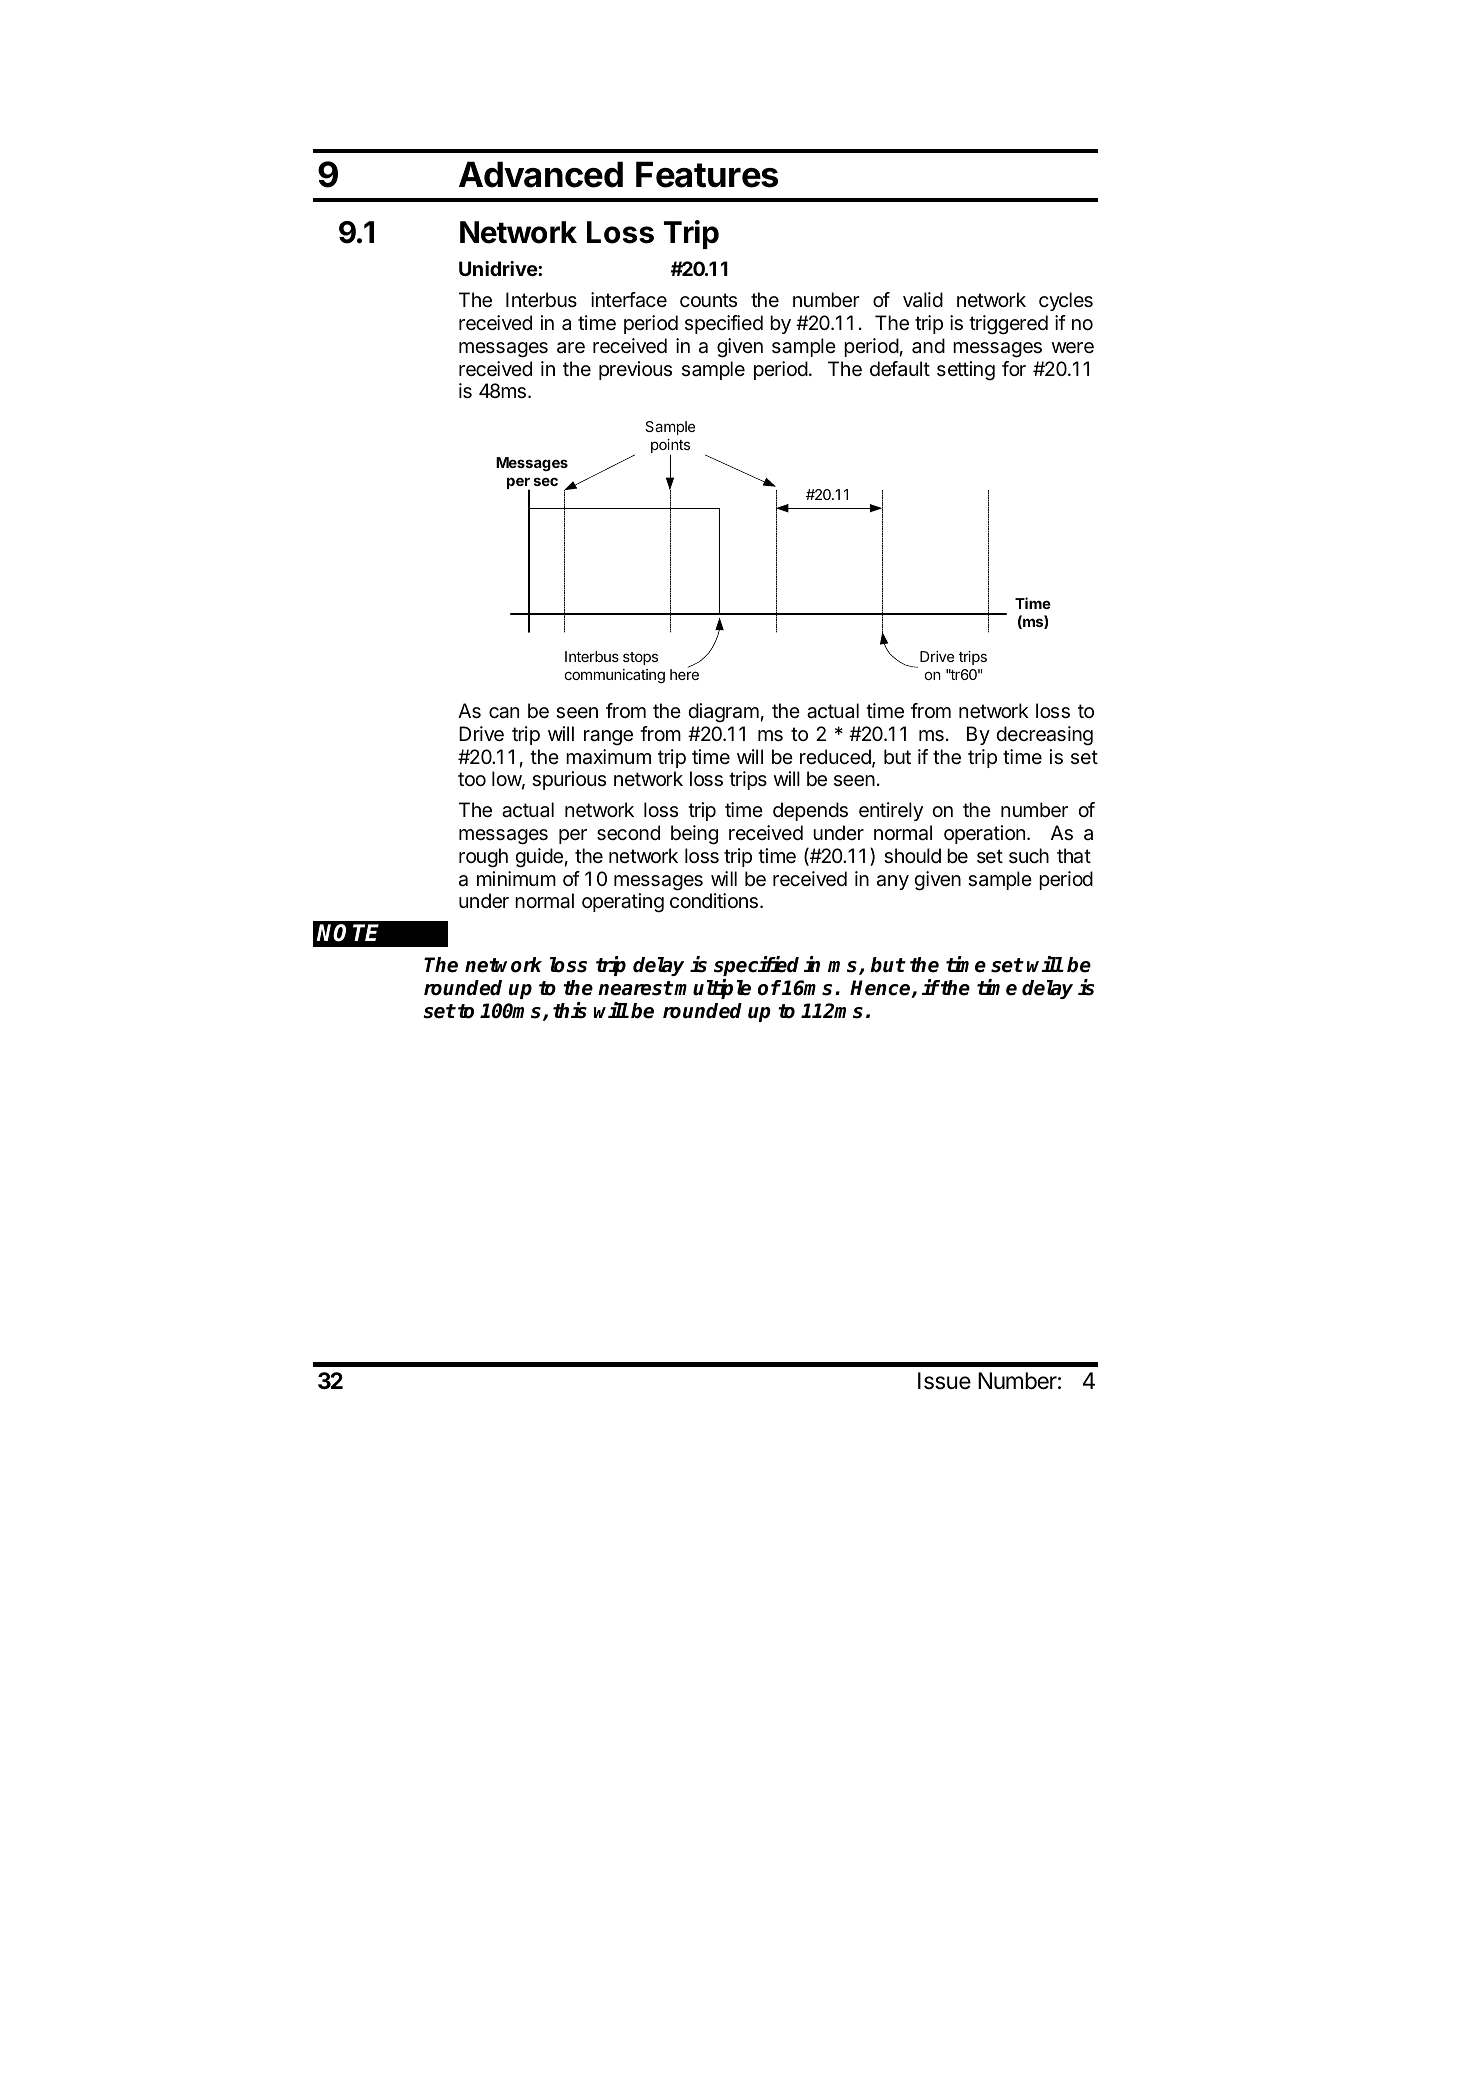  What do you see at coordinates (615, 676) in the document?
I see `communicating` at bounding box center [615, 676].
